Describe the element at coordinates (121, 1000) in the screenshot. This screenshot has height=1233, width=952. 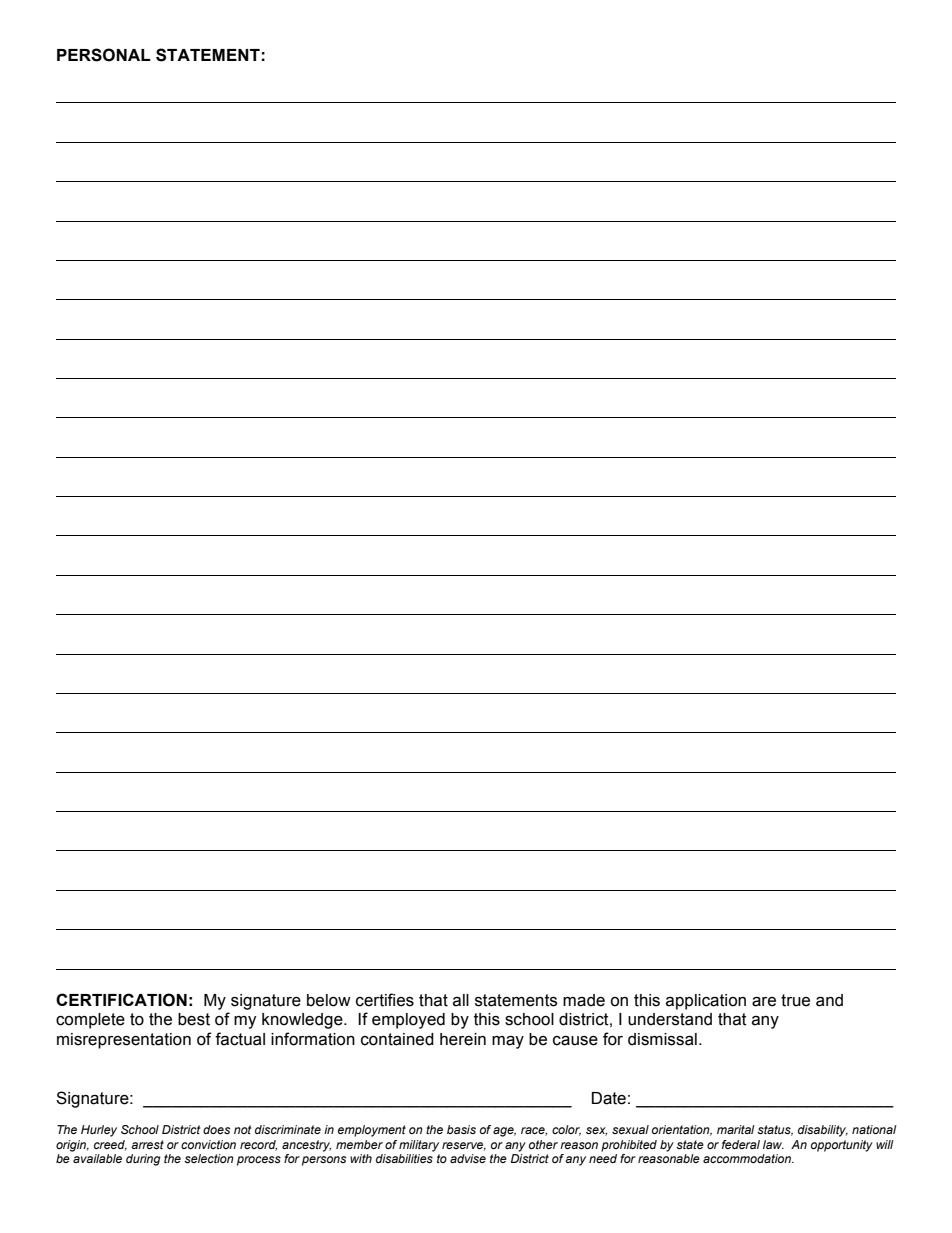
I see `CERTIFICATION` at that location.
